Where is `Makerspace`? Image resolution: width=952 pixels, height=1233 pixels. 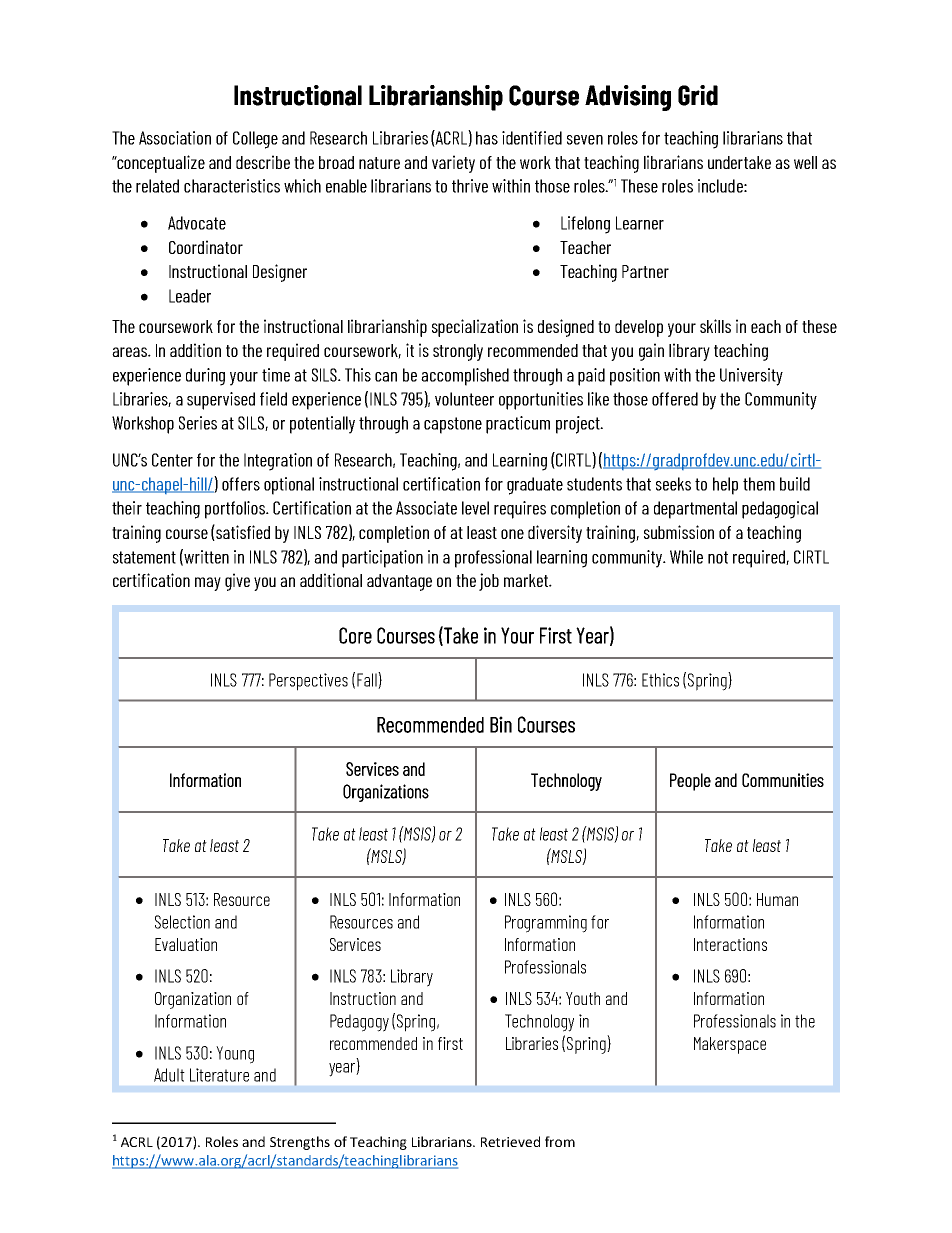 Makerspace is located at coordinates (730, 1045).
